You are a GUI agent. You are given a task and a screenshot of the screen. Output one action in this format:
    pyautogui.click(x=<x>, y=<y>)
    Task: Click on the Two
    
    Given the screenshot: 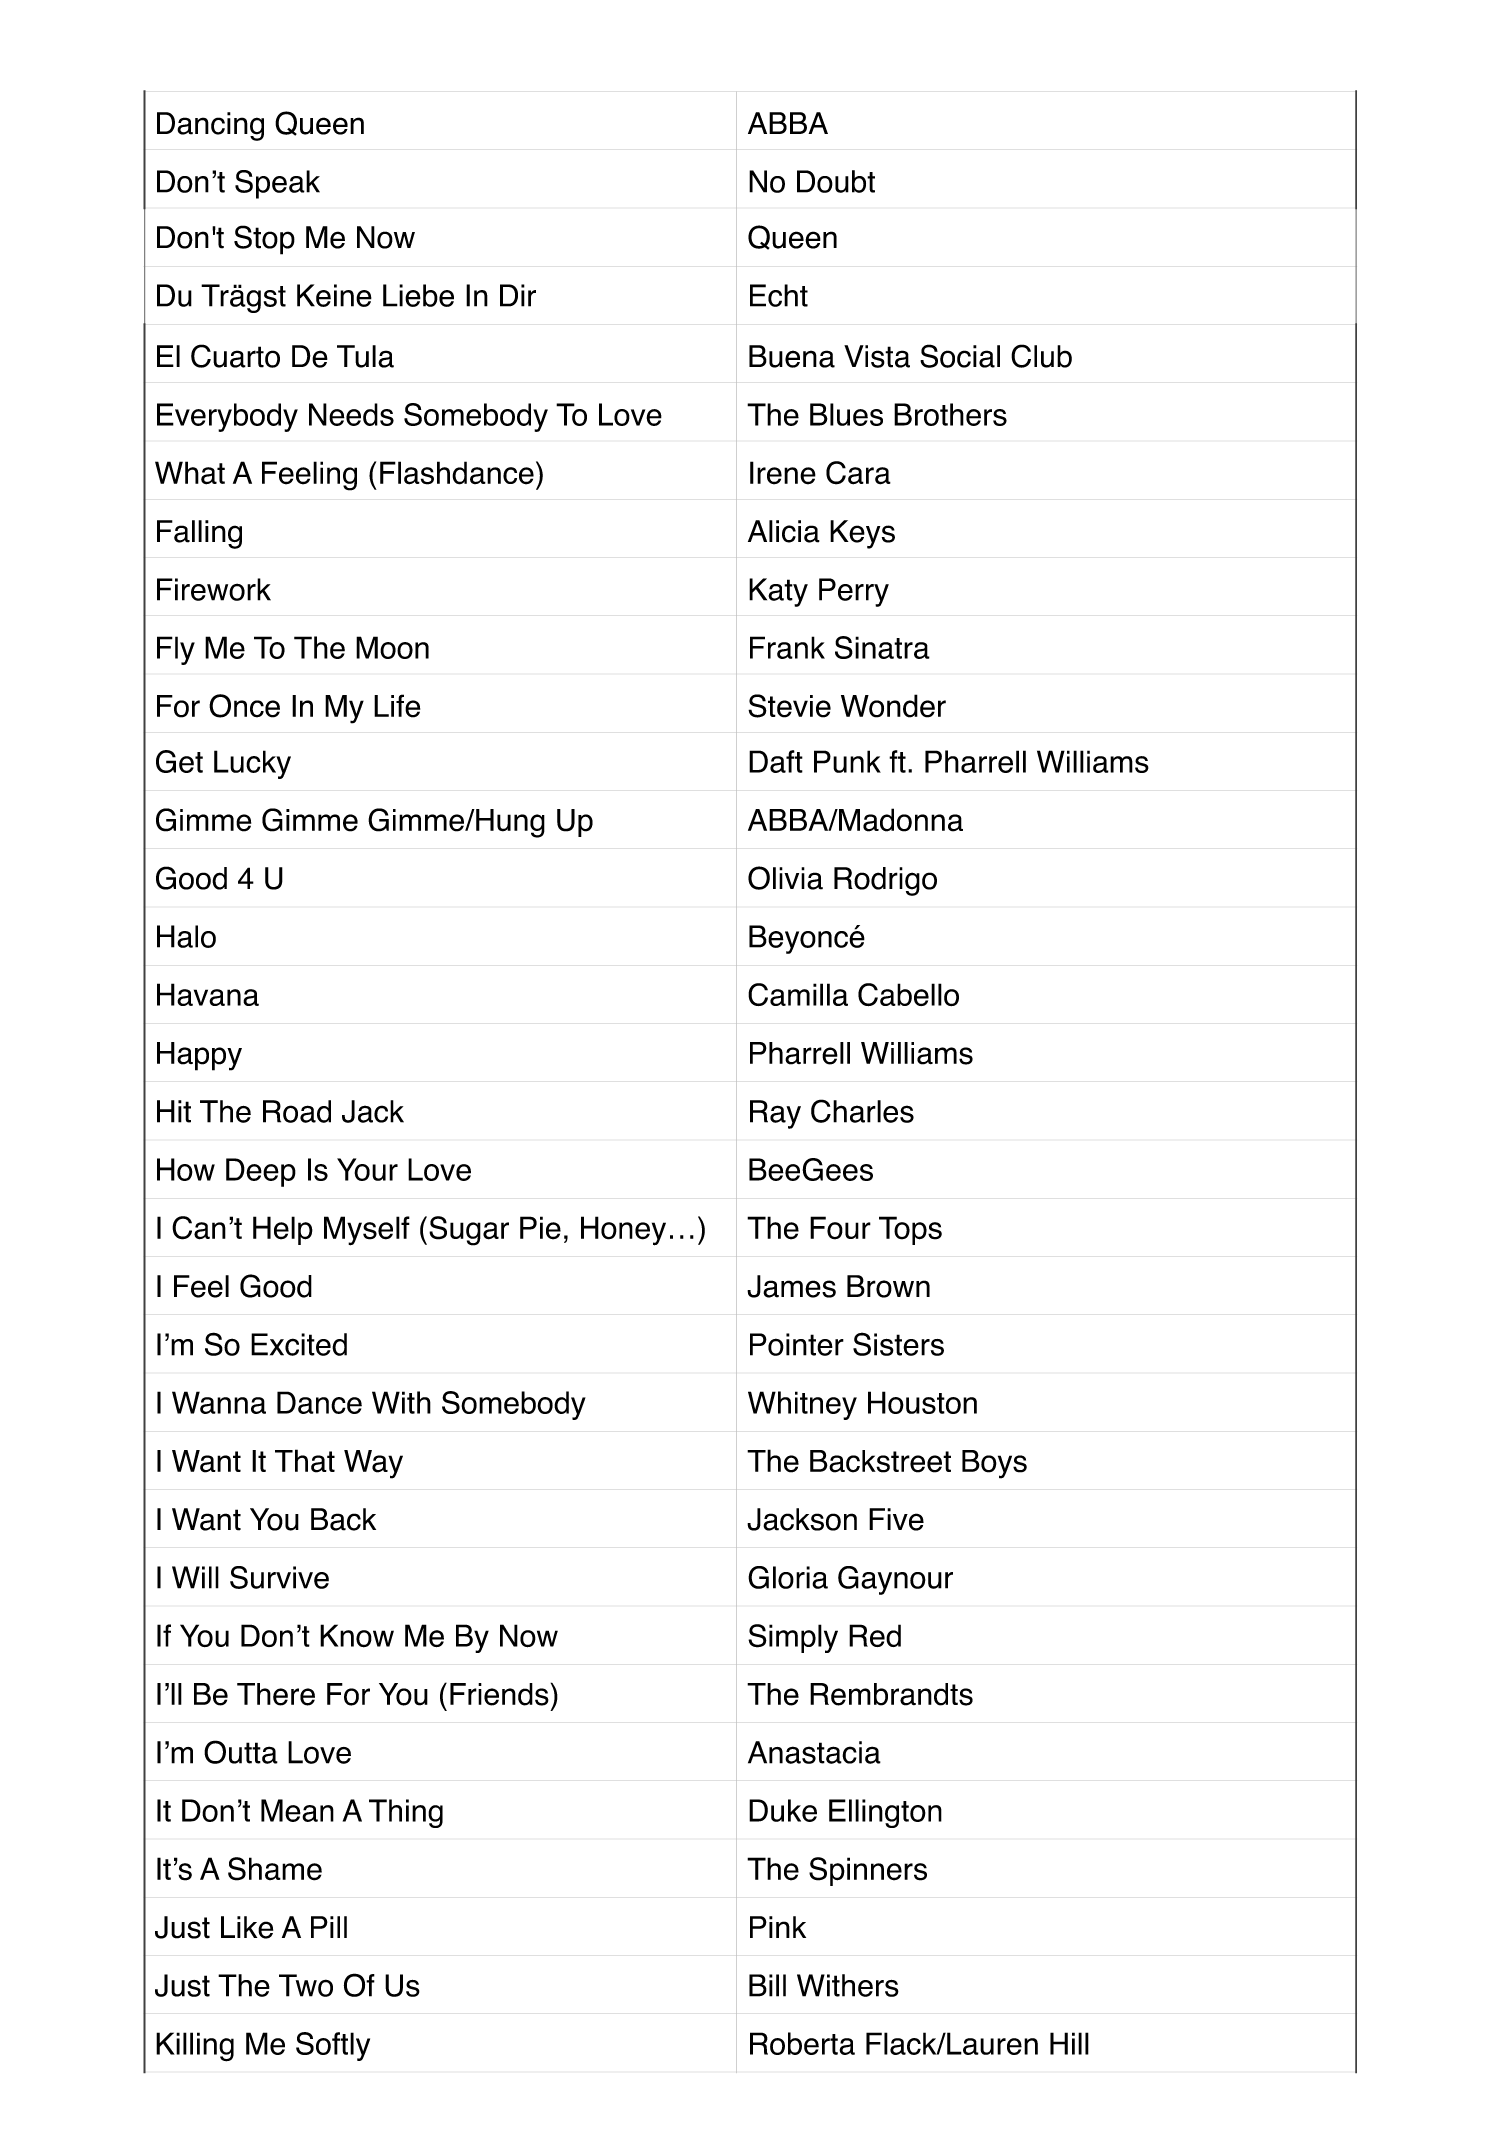 What is the action you would take?
    pyautogui.click(x=306, y=1985)
